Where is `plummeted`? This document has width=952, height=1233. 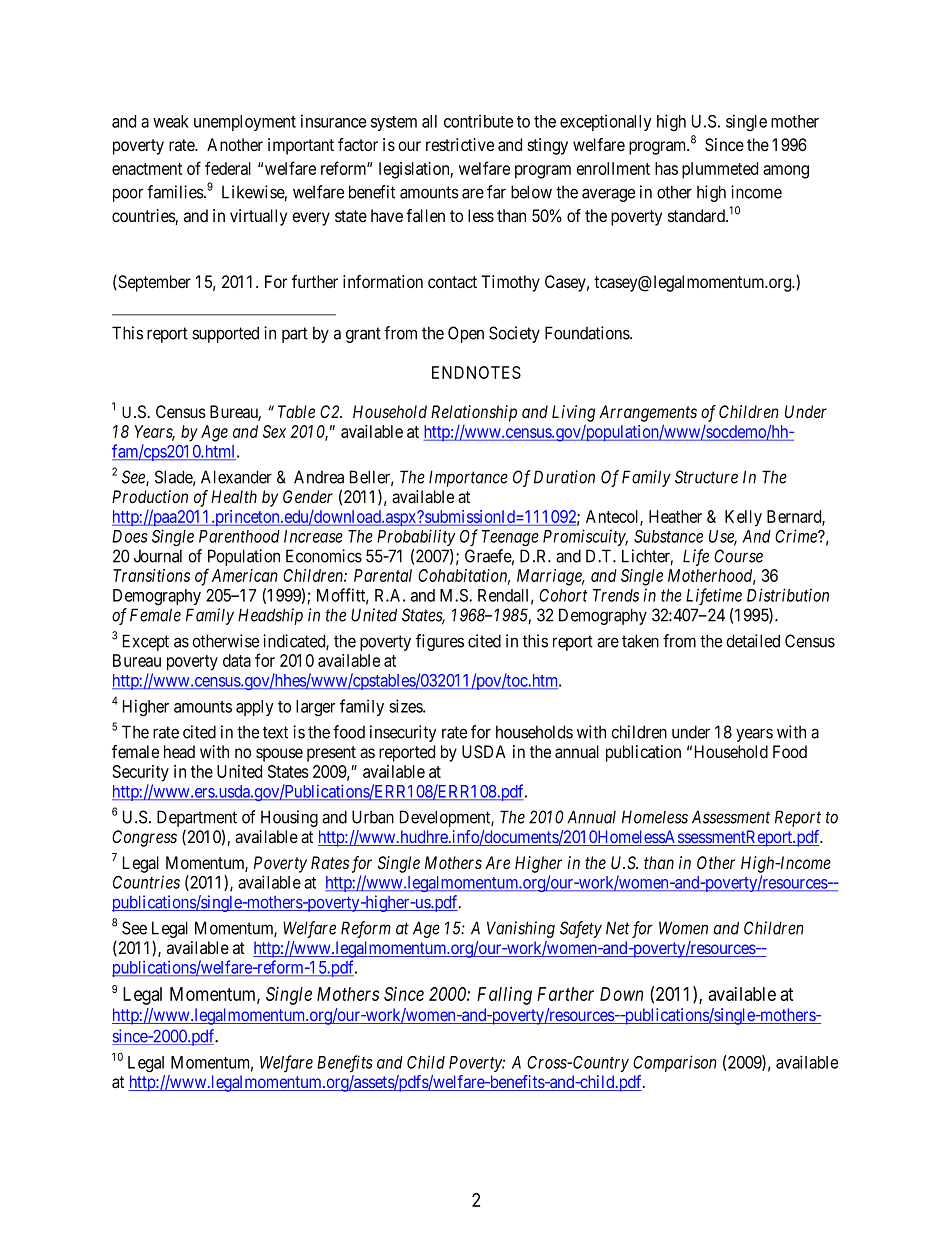 plummeted is located at coordinates (720, 170).
